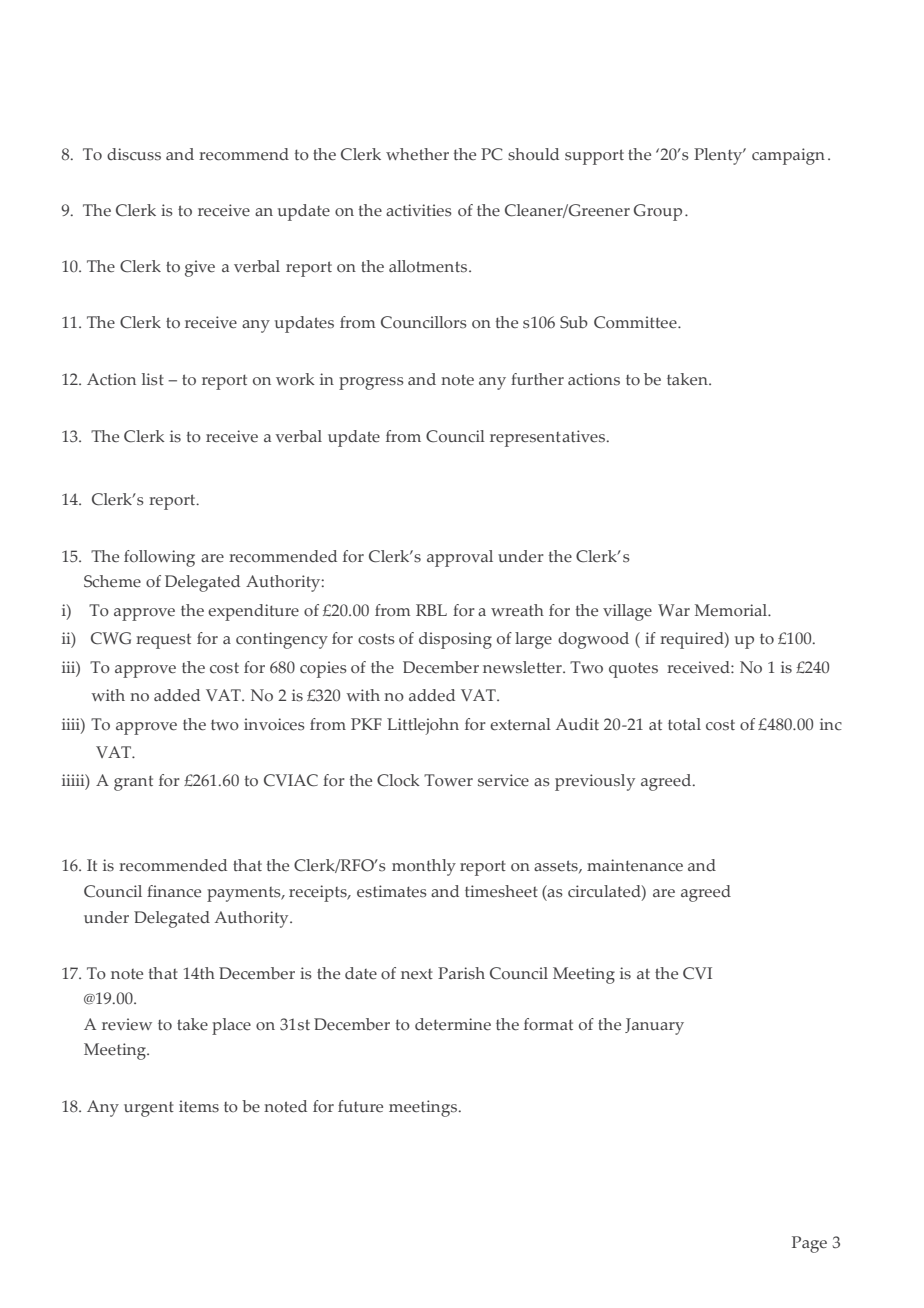 This page has height=1308, width=924. Describe the element at coordinates (133, 783) in the page. I see `grant` at that location.
